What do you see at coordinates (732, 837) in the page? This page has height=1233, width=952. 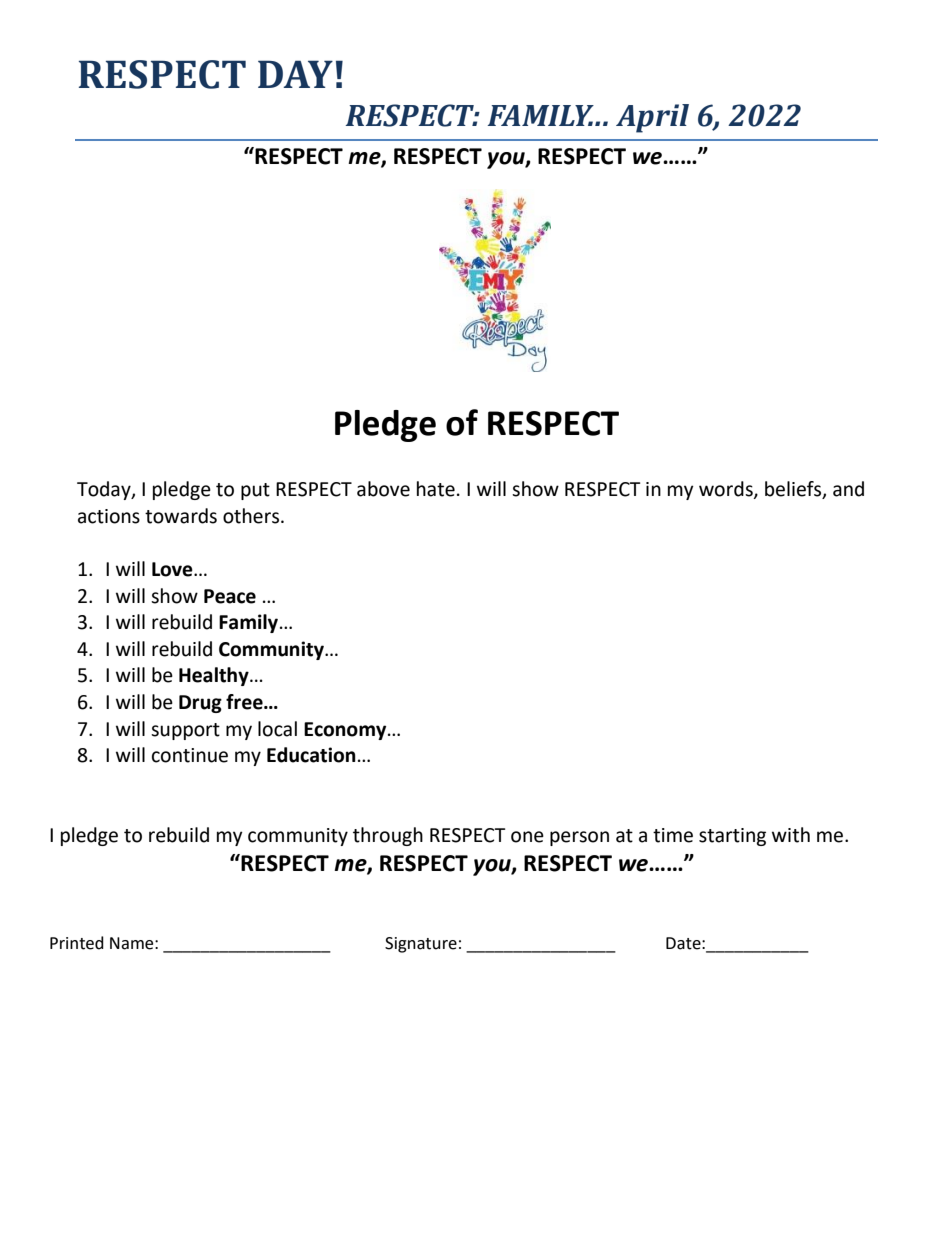 I see `starting` at bounding box center [732, 837].
